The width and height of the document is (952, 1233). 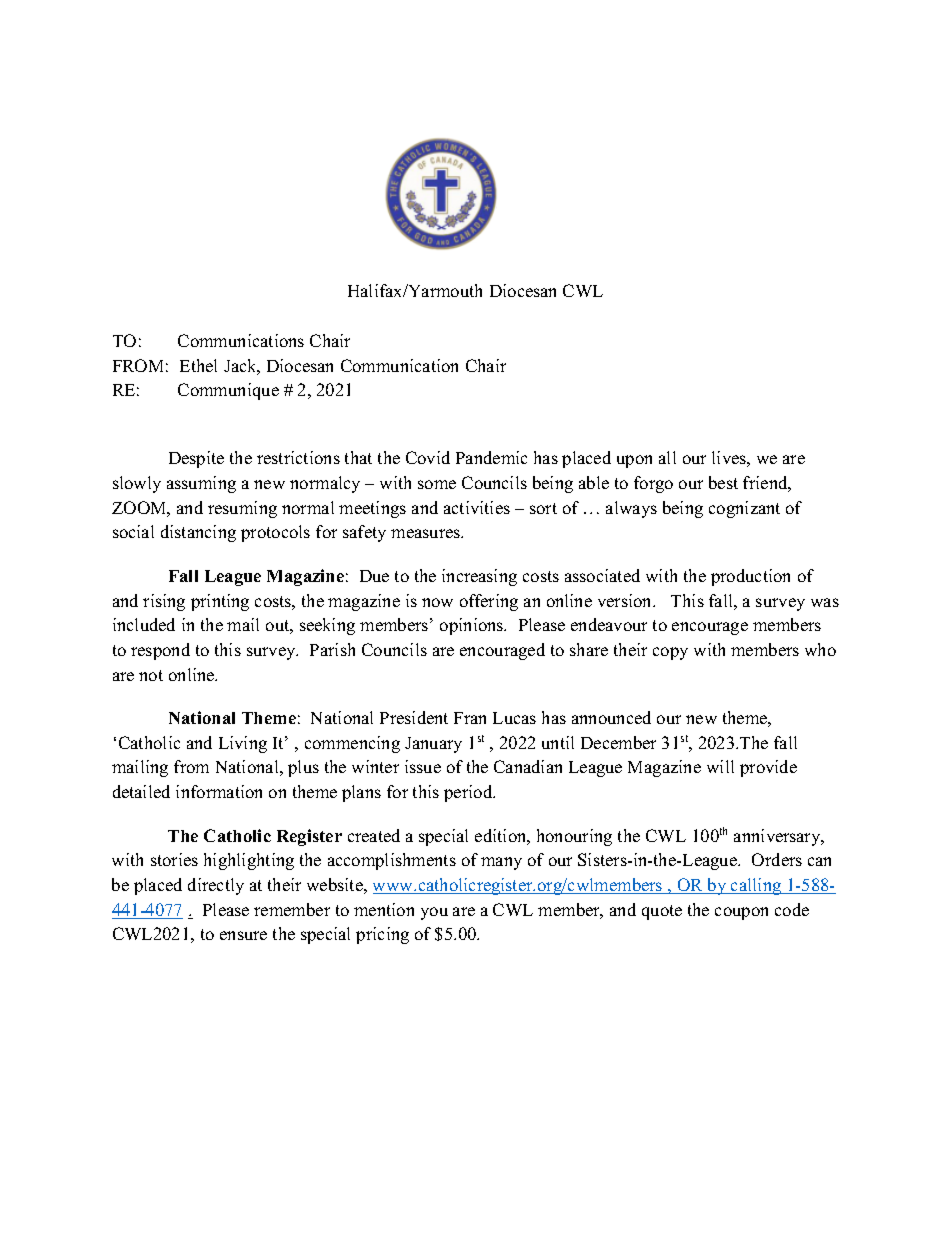 I want to click on opinions, so click(x=473, y=626).
